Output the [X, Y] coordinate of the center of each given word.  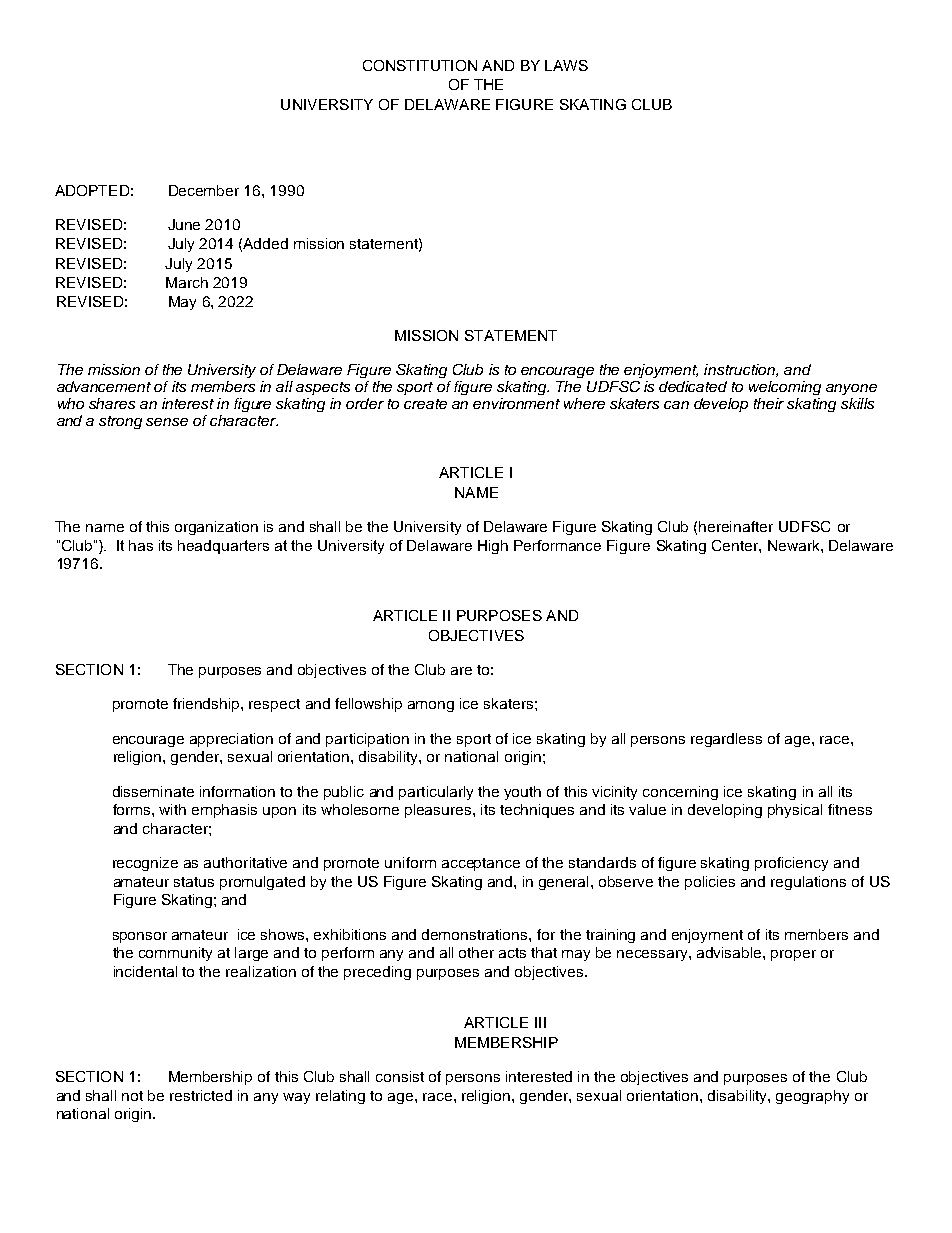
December [204, 190]
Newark [795, 545]
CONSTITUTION [420, 65]
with [172, 809]
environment [516, 403]
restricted [201, 1095]
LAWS [566, 65]
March [187, 282]
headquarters [223, 547]
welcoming [785, 388]
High [493, 547]
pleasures [439, 811]
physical [795, 811]
